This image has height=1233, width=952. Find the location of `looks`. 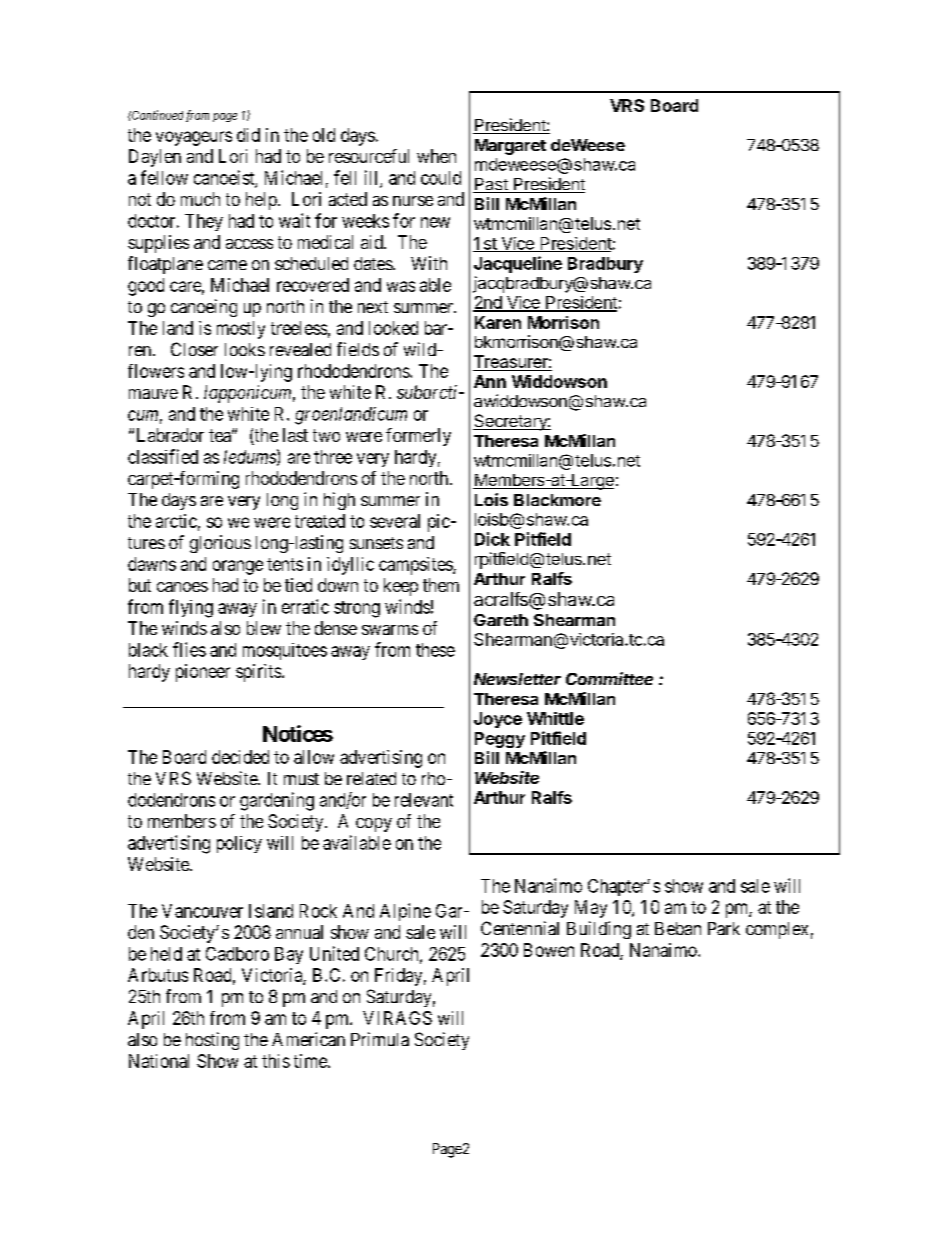

looks is located at coordinates (245, 349).
